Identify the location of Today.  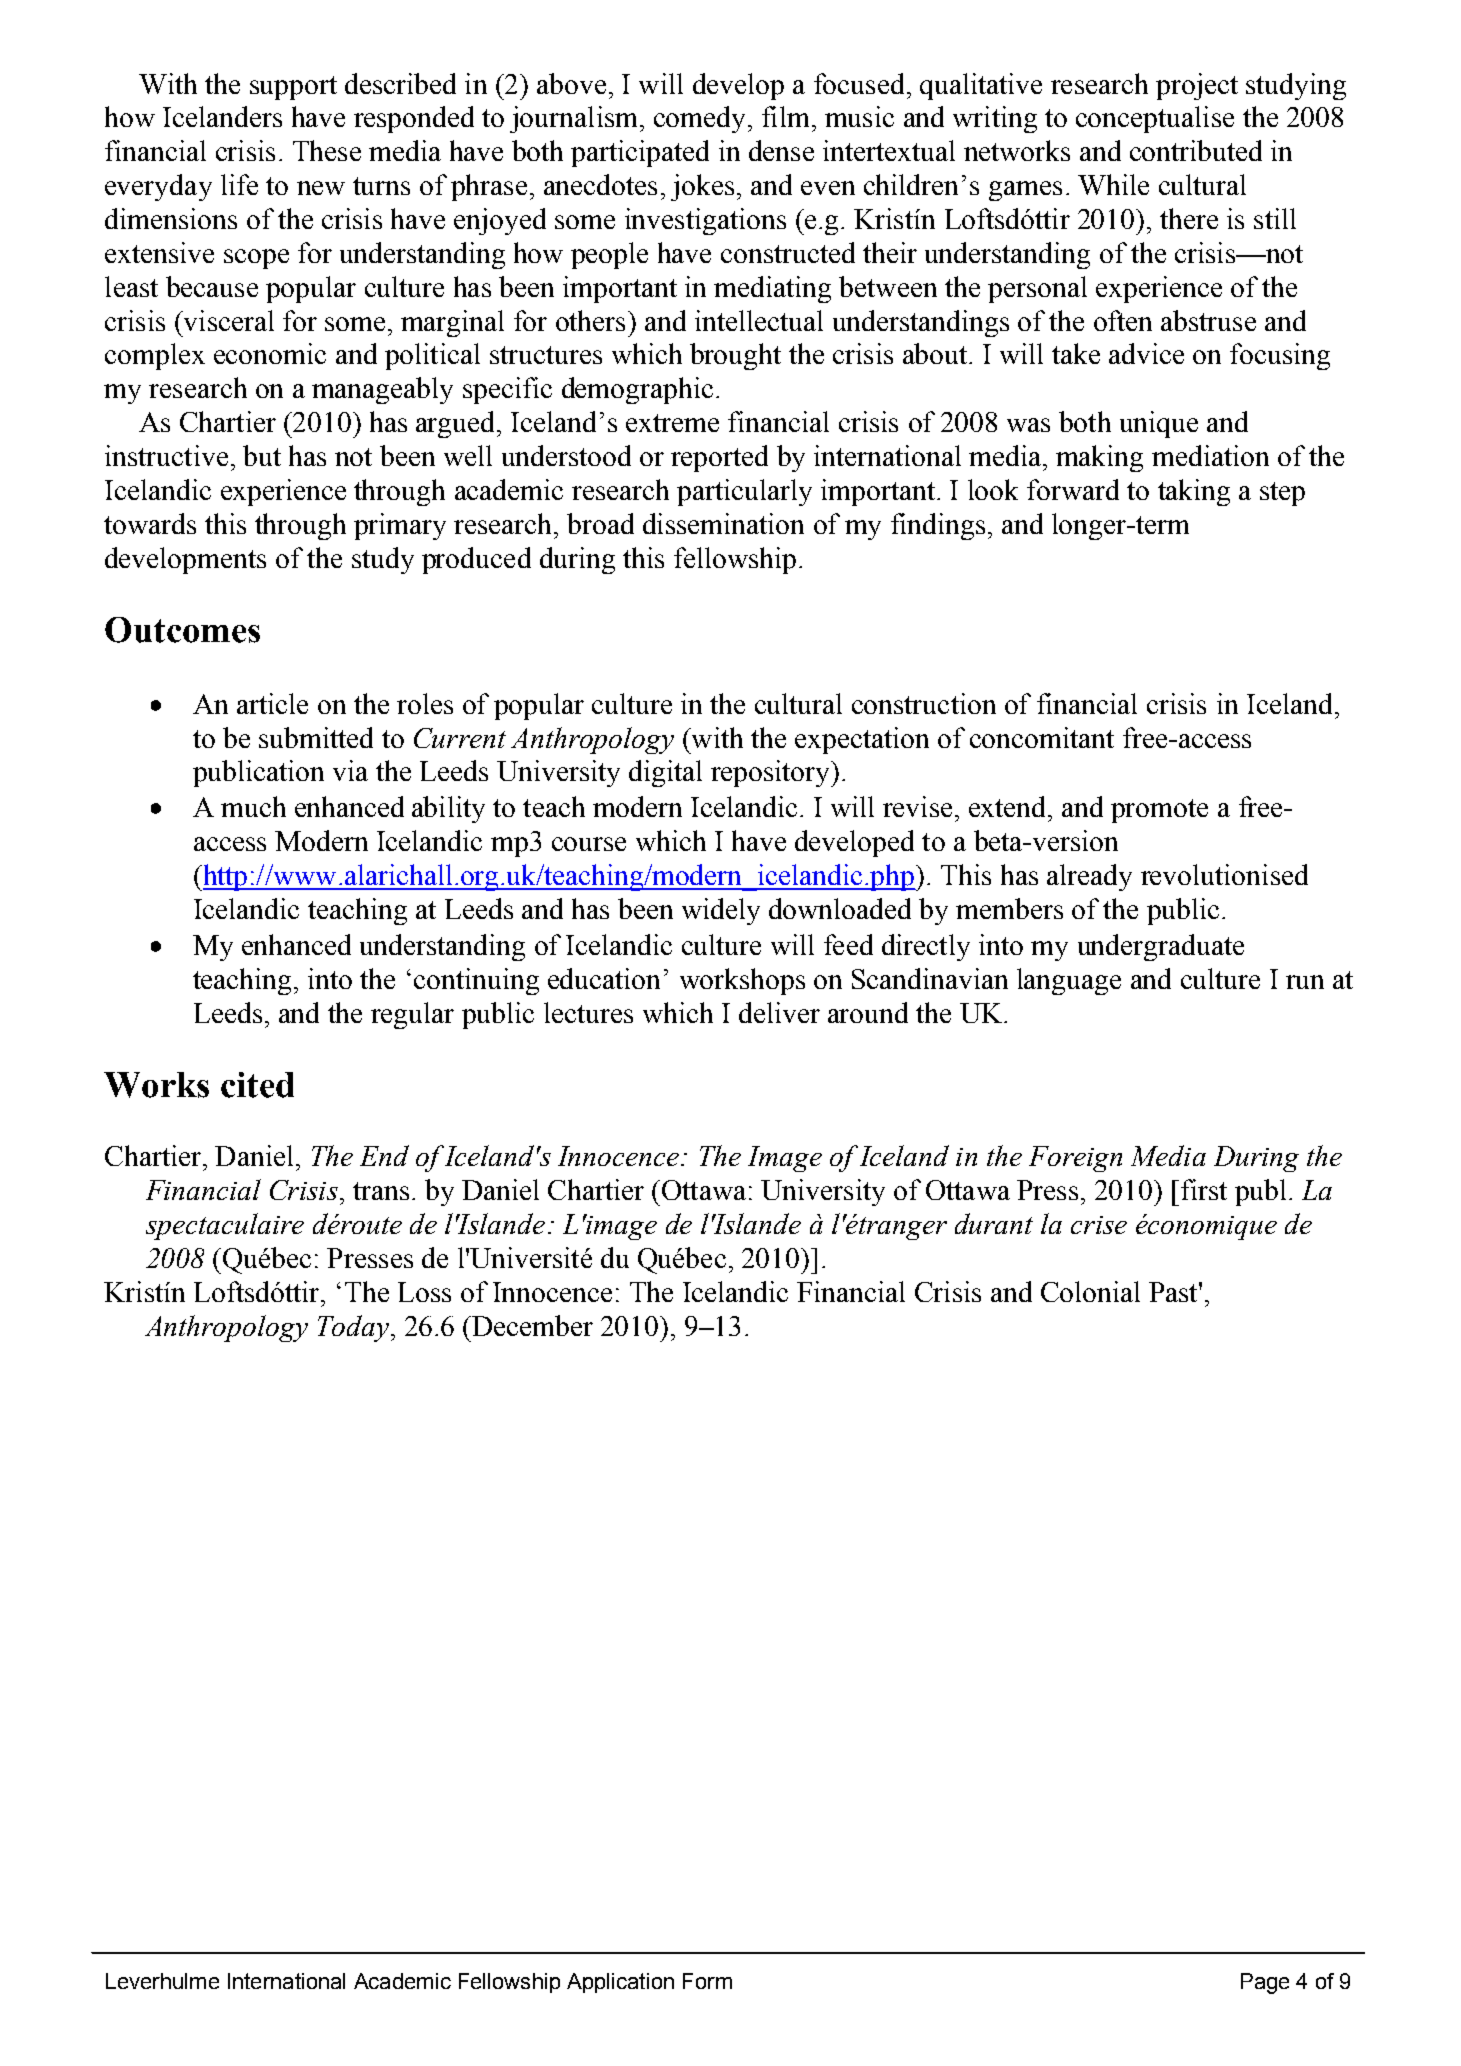
(353, 1328).
